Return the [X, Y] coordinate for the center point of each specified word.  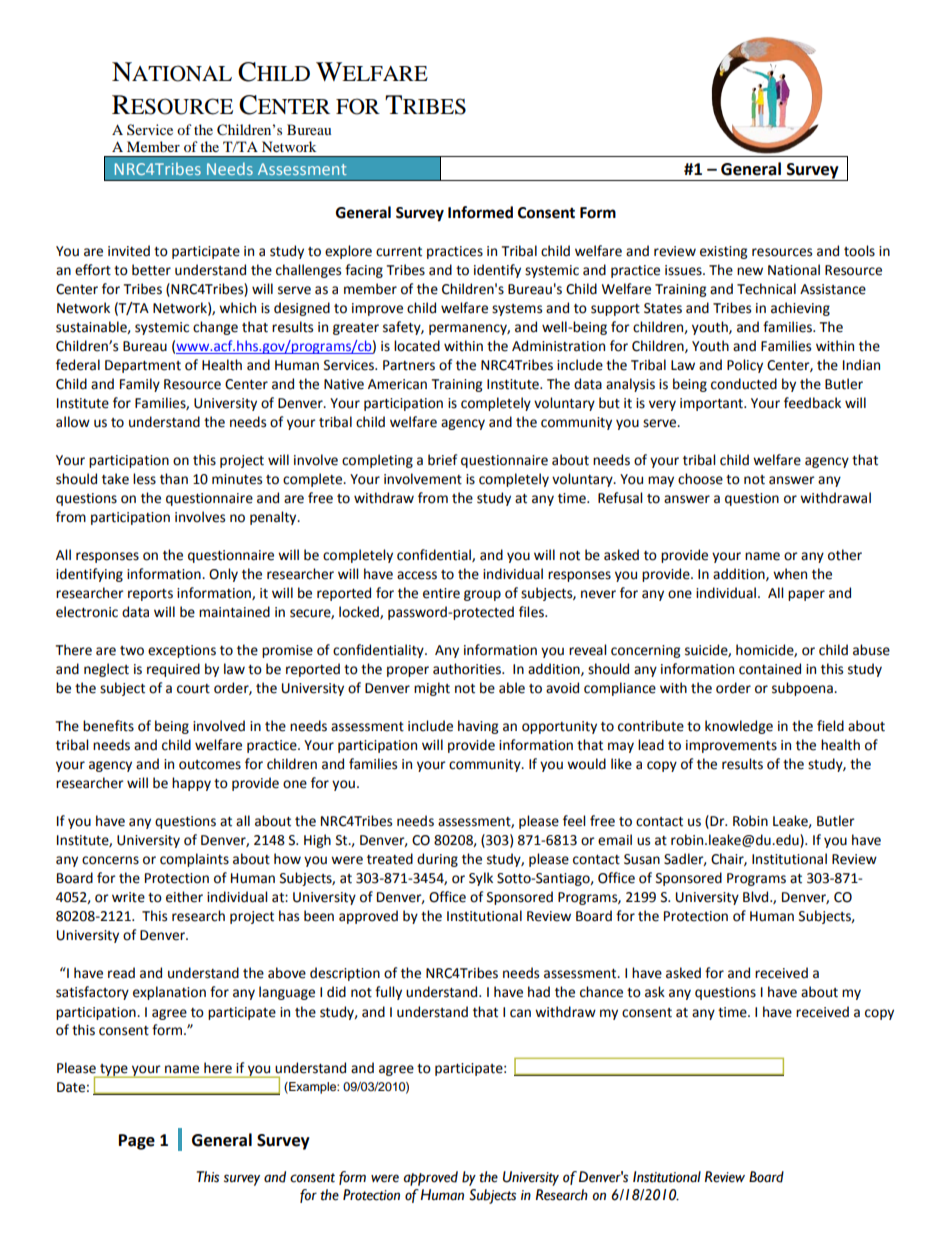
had [539, 992]
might [432, 689]
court [193, 689]
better [151, 270]
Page [137, 1142]
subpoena [803, 689]
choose [700, 479]
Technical [766, 289]
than [174, 479]
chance [601, 992]
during [437, 860]
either [184, 897]
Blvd [757, 897]
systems [517, 310]
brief [442, 460]
